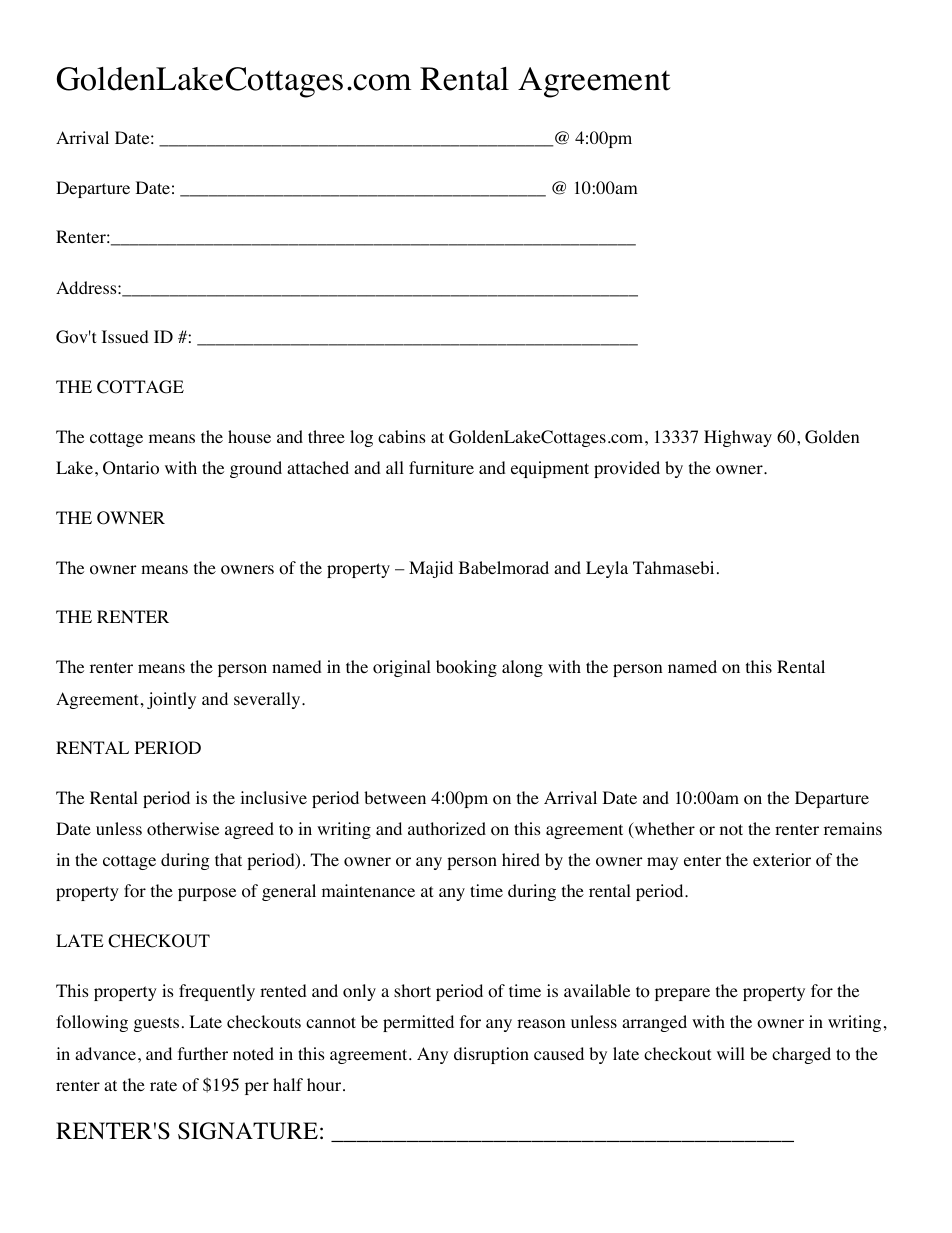  I want to click on rate, so click(163, 1085).
